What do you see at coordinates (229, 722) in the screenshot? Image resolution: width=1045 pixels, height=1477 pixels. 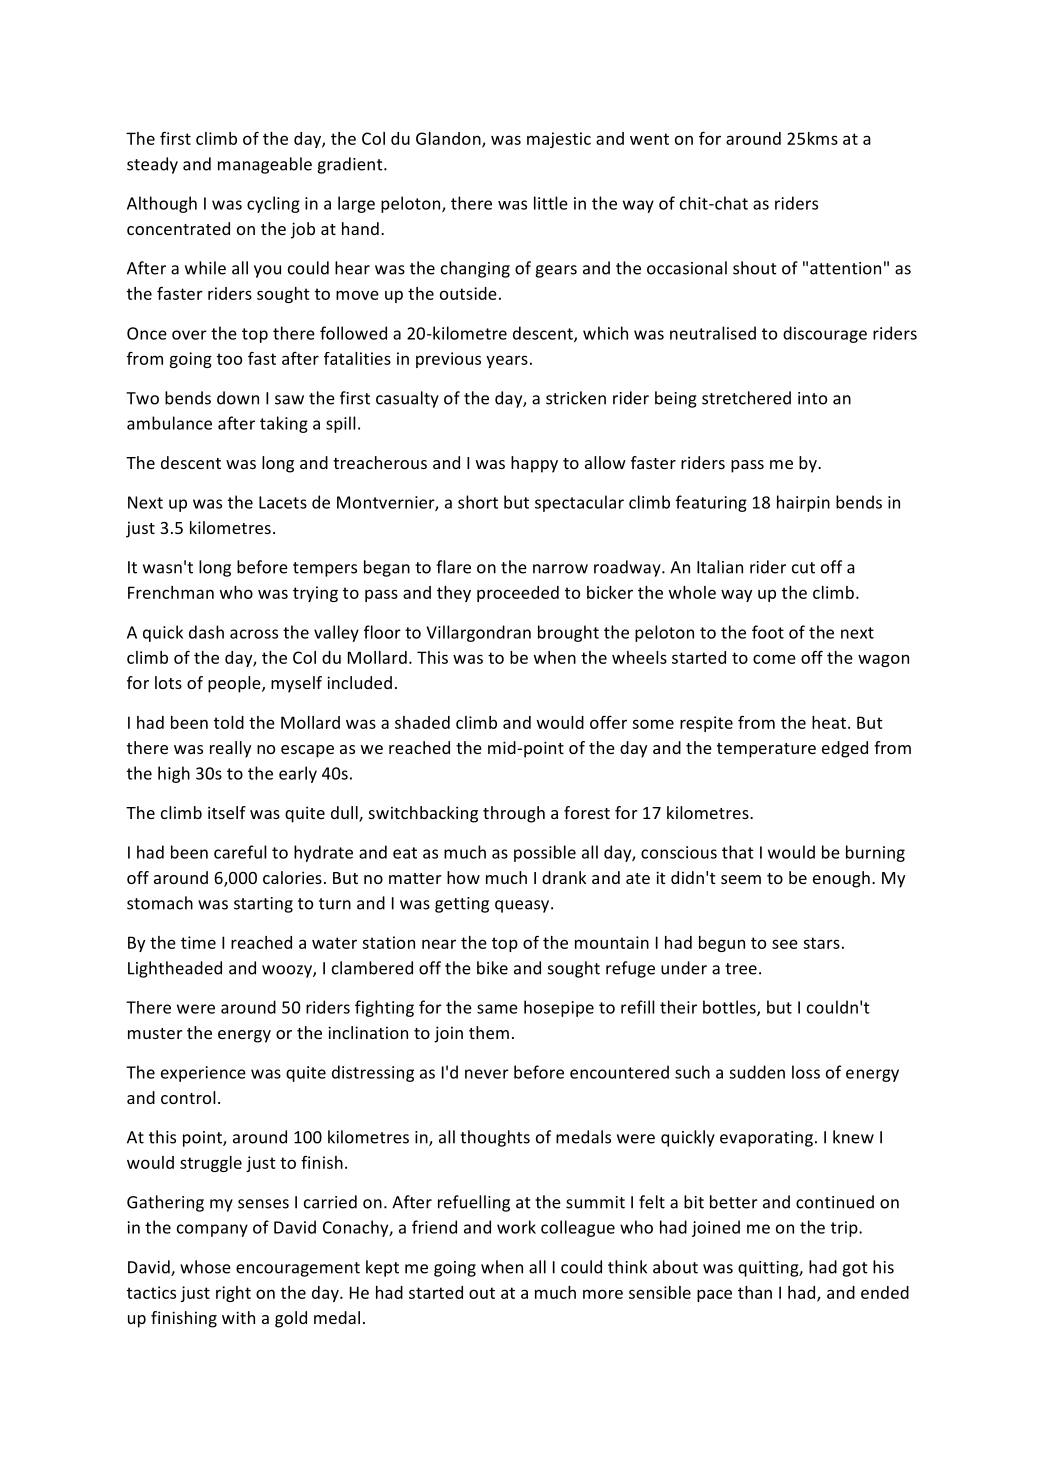 I see `told` at bounding box center [229, 722].
